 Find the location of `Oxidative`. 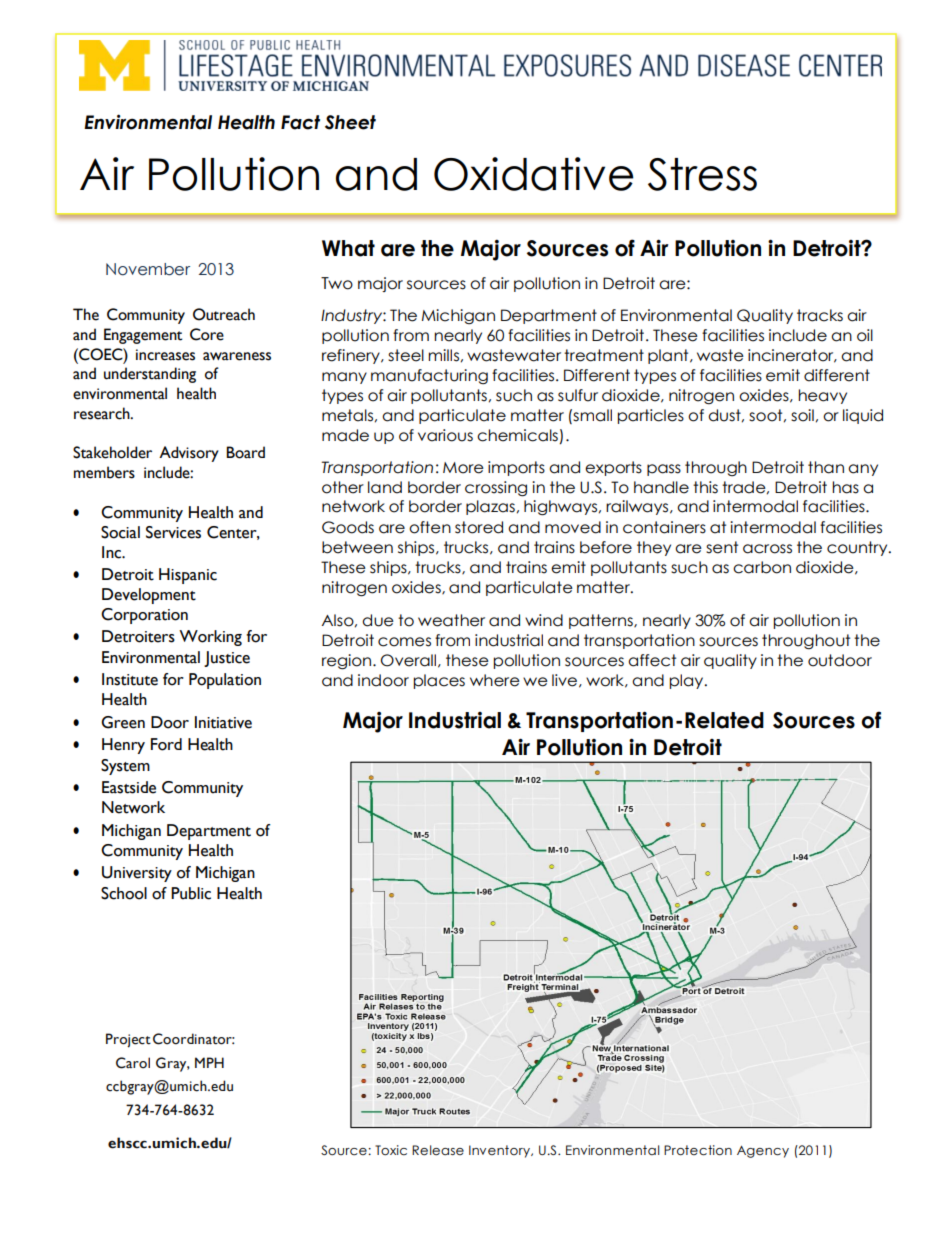

Oxidative is located at coordinates (534, 174).
